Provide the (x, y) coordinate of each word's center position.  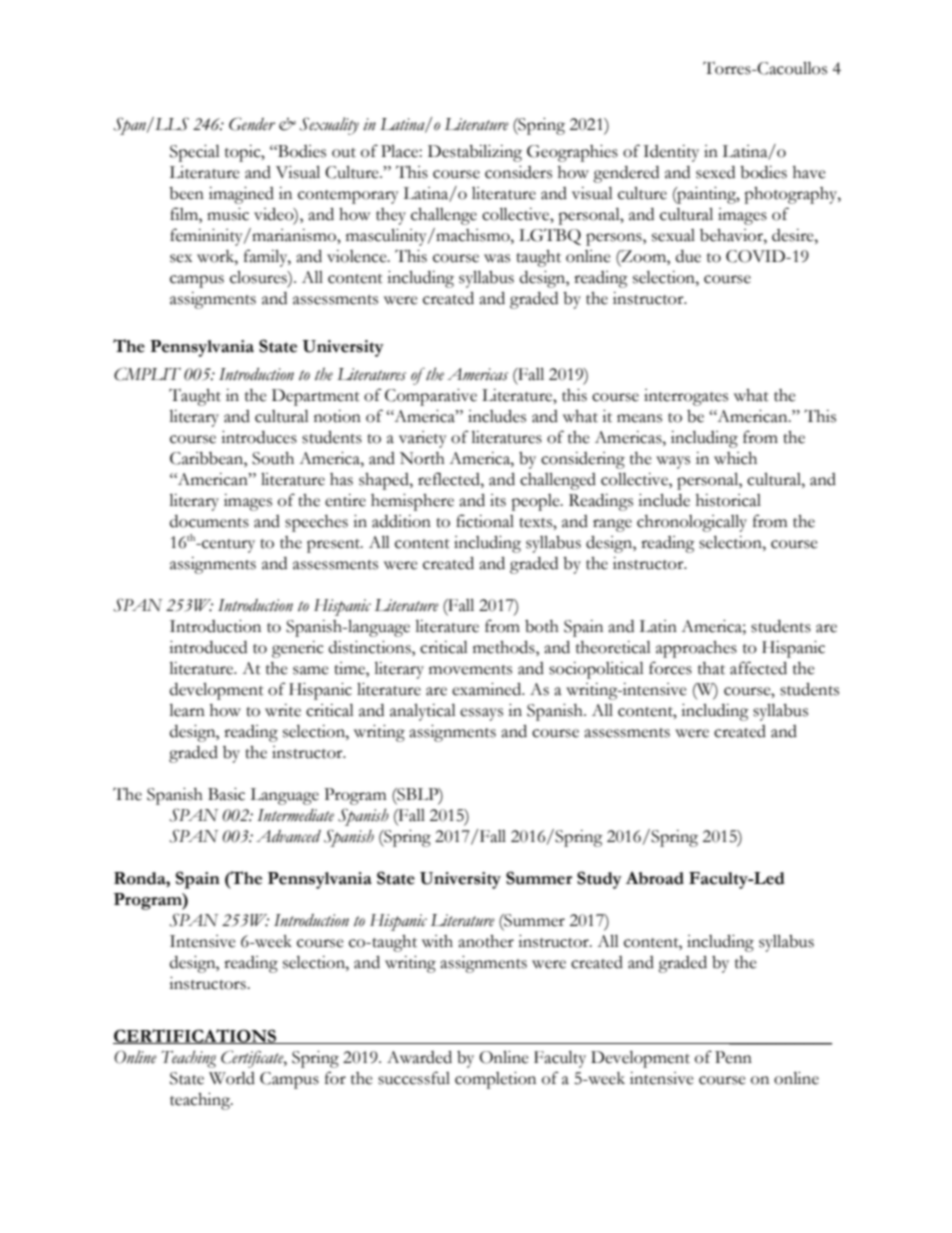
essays (481, 714)
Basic (226, 794)
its (498, 500)
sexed (715, 172)
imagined (241, 195)
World (232, 1078)
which (735, 458)
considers (518, 172)
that (711, 668)
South (273, 458)
